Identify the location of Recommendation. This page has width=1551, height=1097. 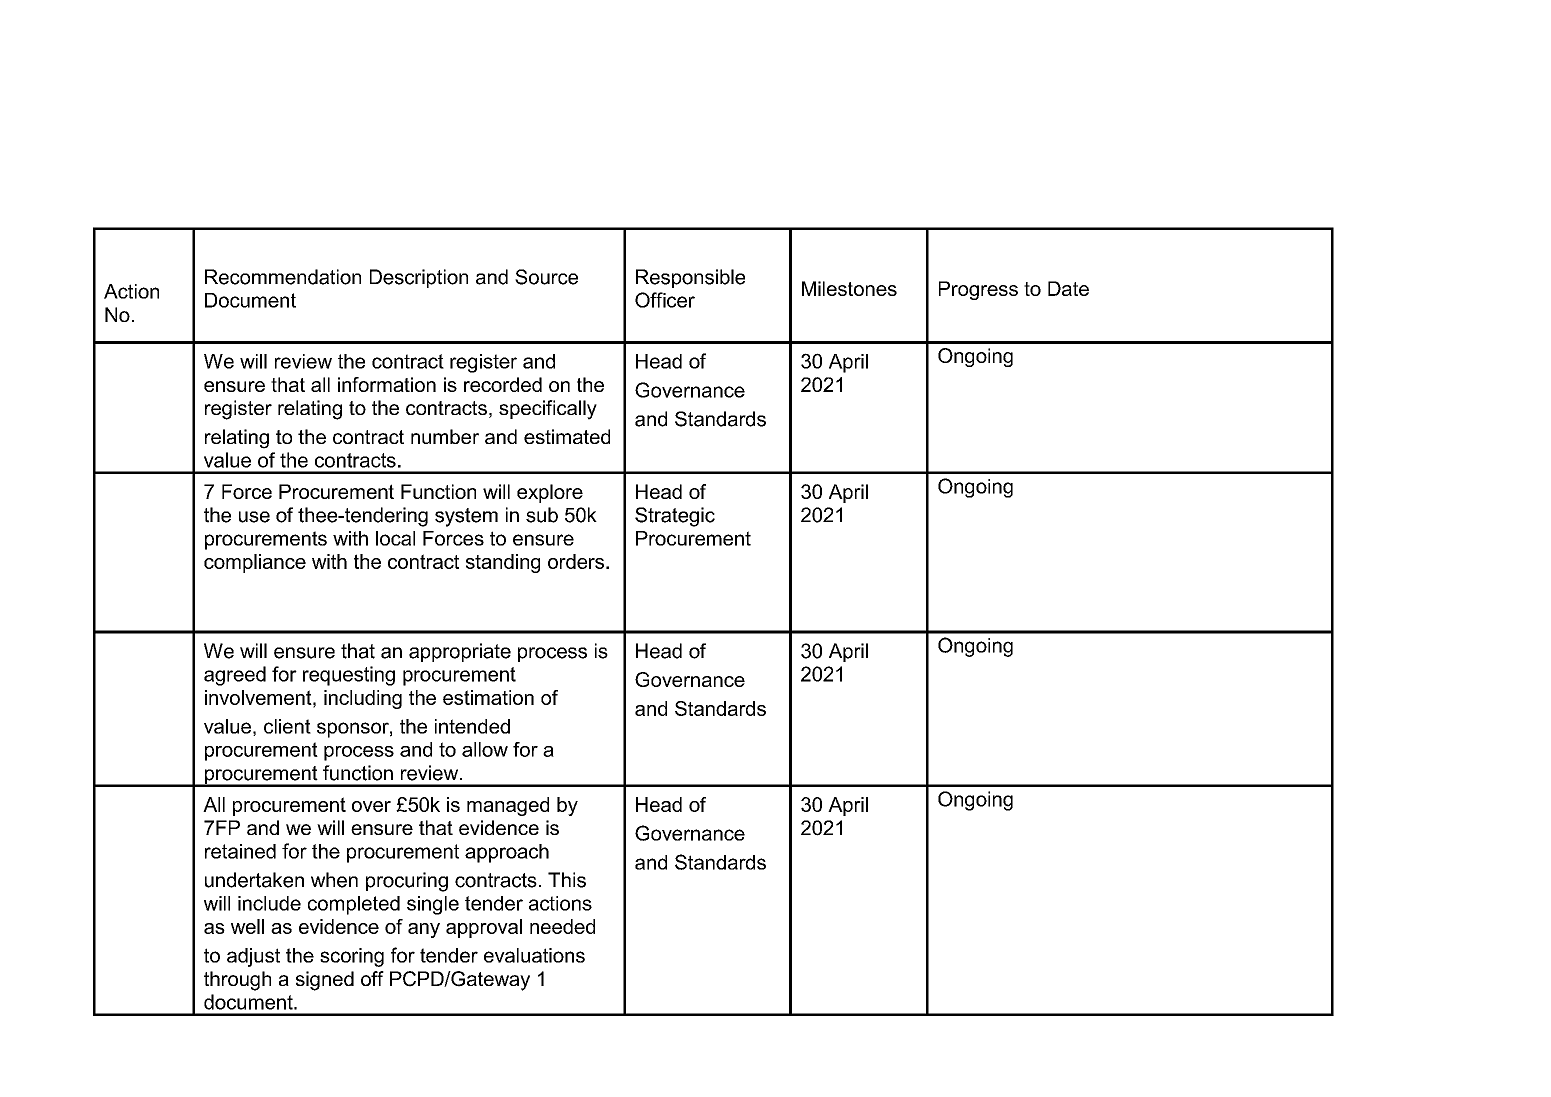
(283, 277).
